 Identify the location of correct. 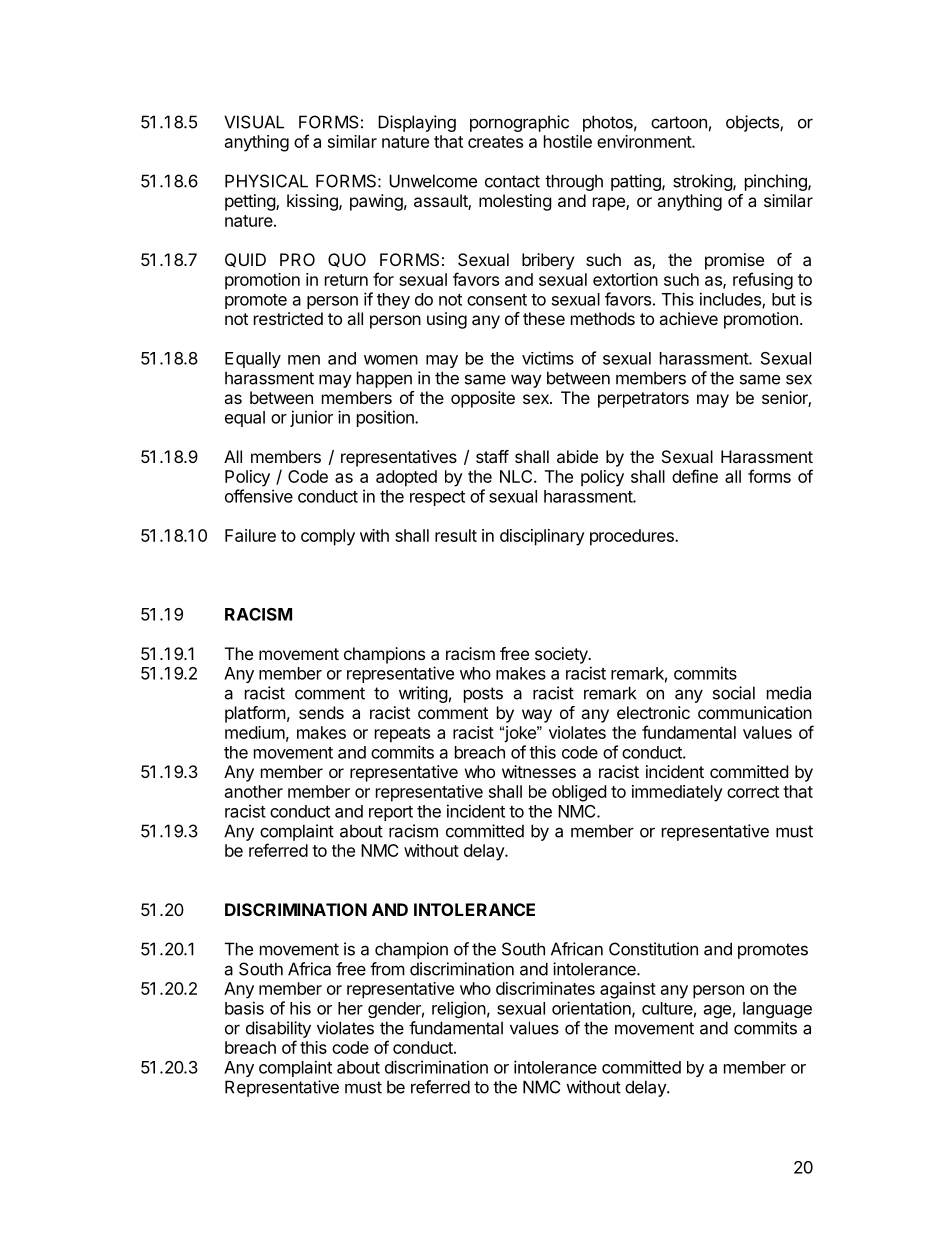
(753, 792).
